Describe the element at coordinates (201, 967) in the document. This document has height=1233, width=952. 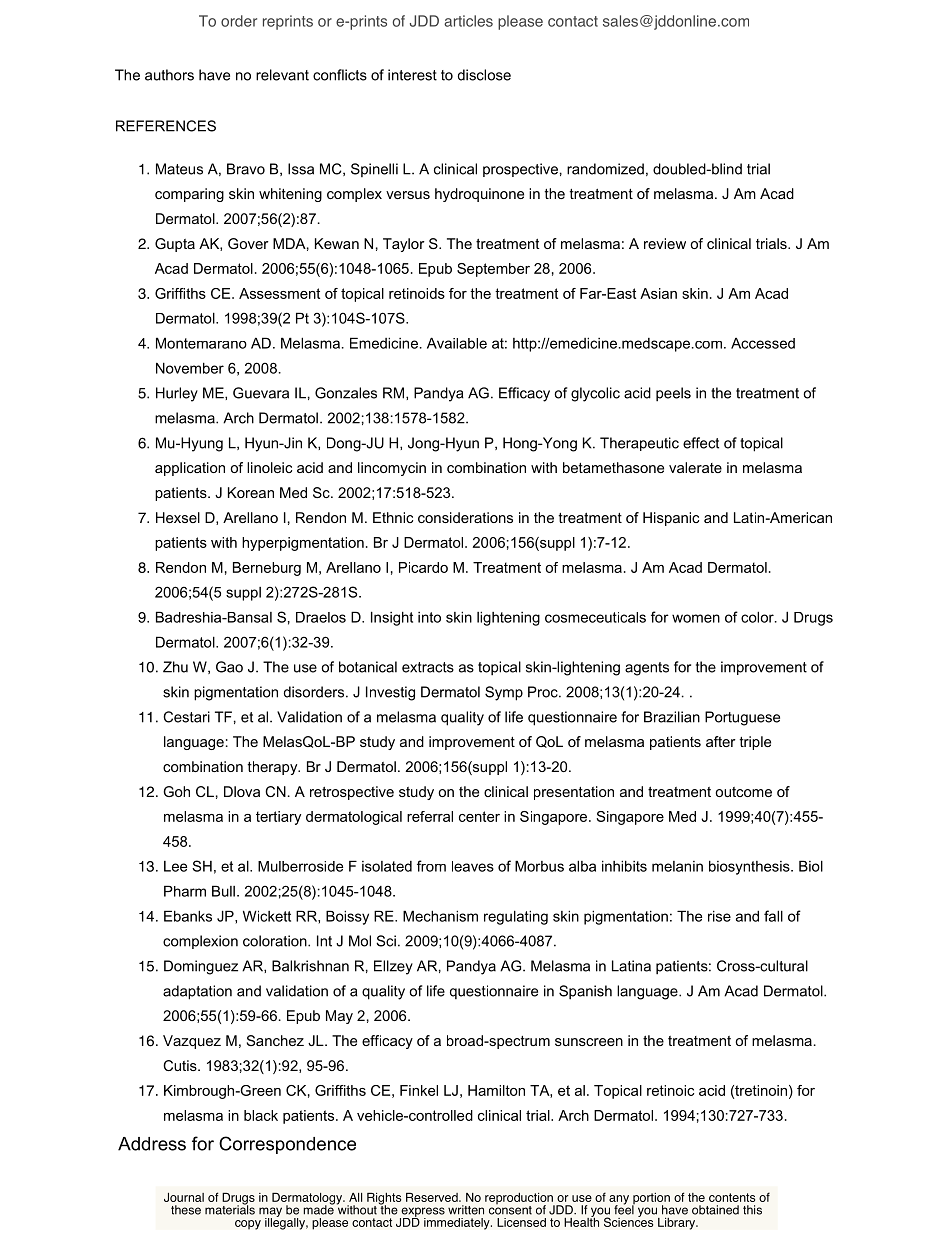
I see `Dominguez` at that location.
